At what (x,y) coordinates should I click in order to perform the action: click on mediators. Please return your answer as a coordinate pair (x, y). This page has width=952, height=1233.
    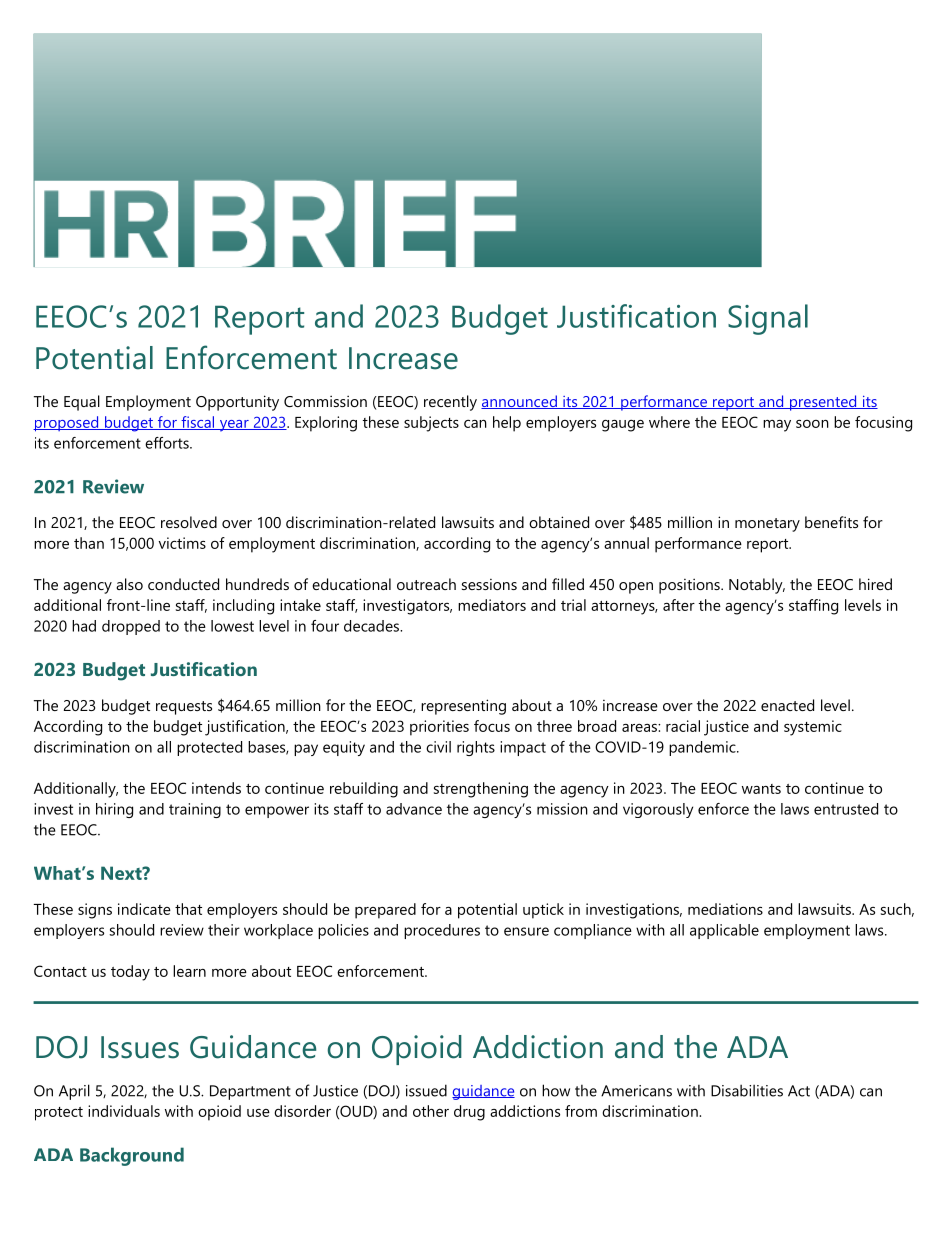
    Looking at the image, I should click on (492, 605).
